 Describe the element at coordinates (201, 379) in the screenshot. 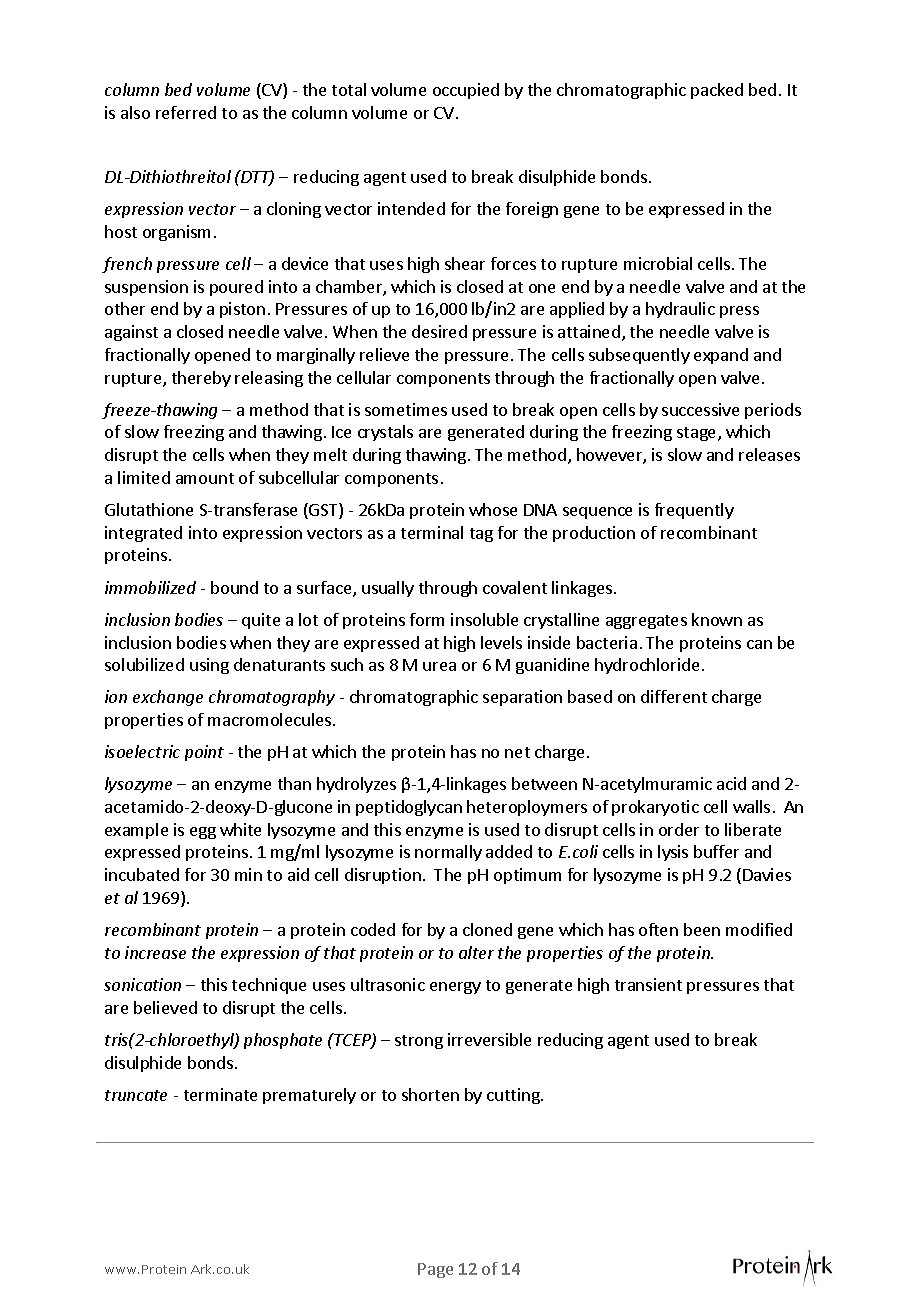

I see `thereby` at that location.
